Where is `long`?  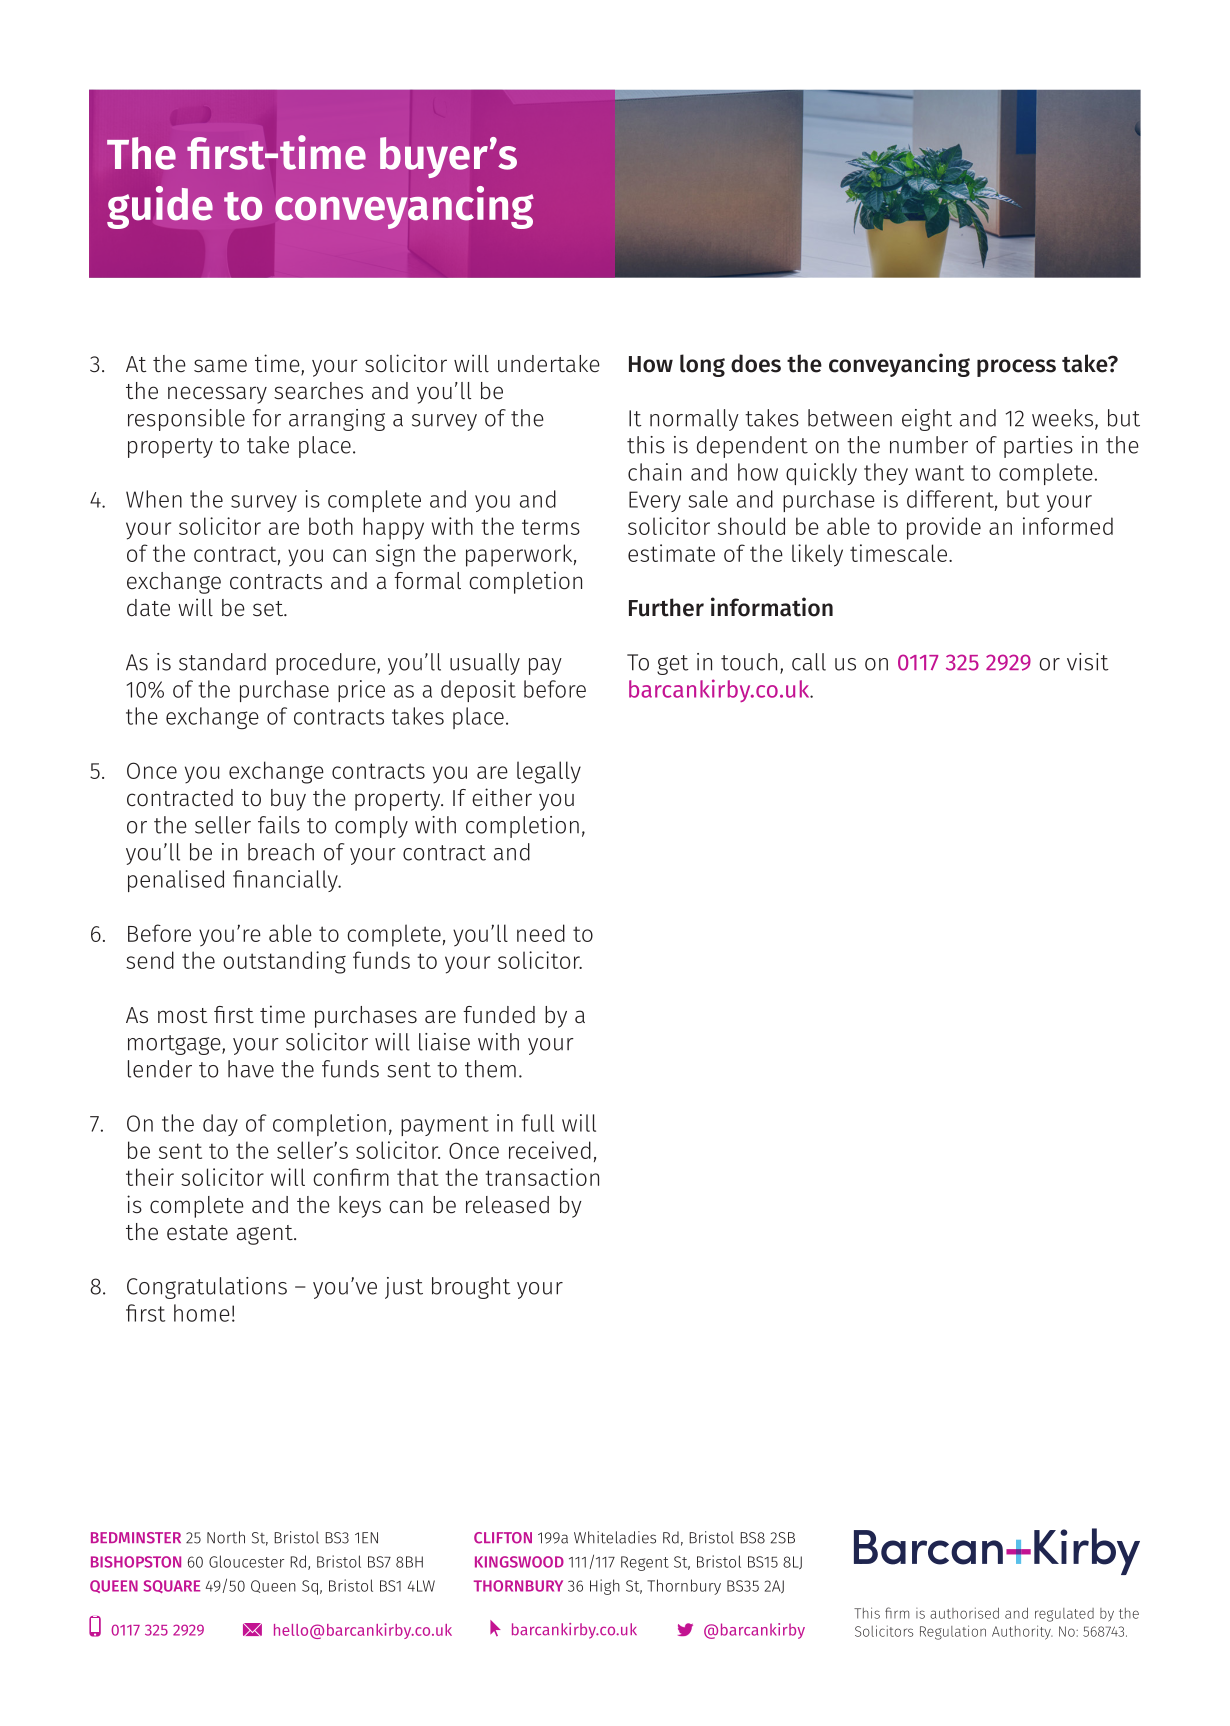 long is located at coordinates (702, 365).
